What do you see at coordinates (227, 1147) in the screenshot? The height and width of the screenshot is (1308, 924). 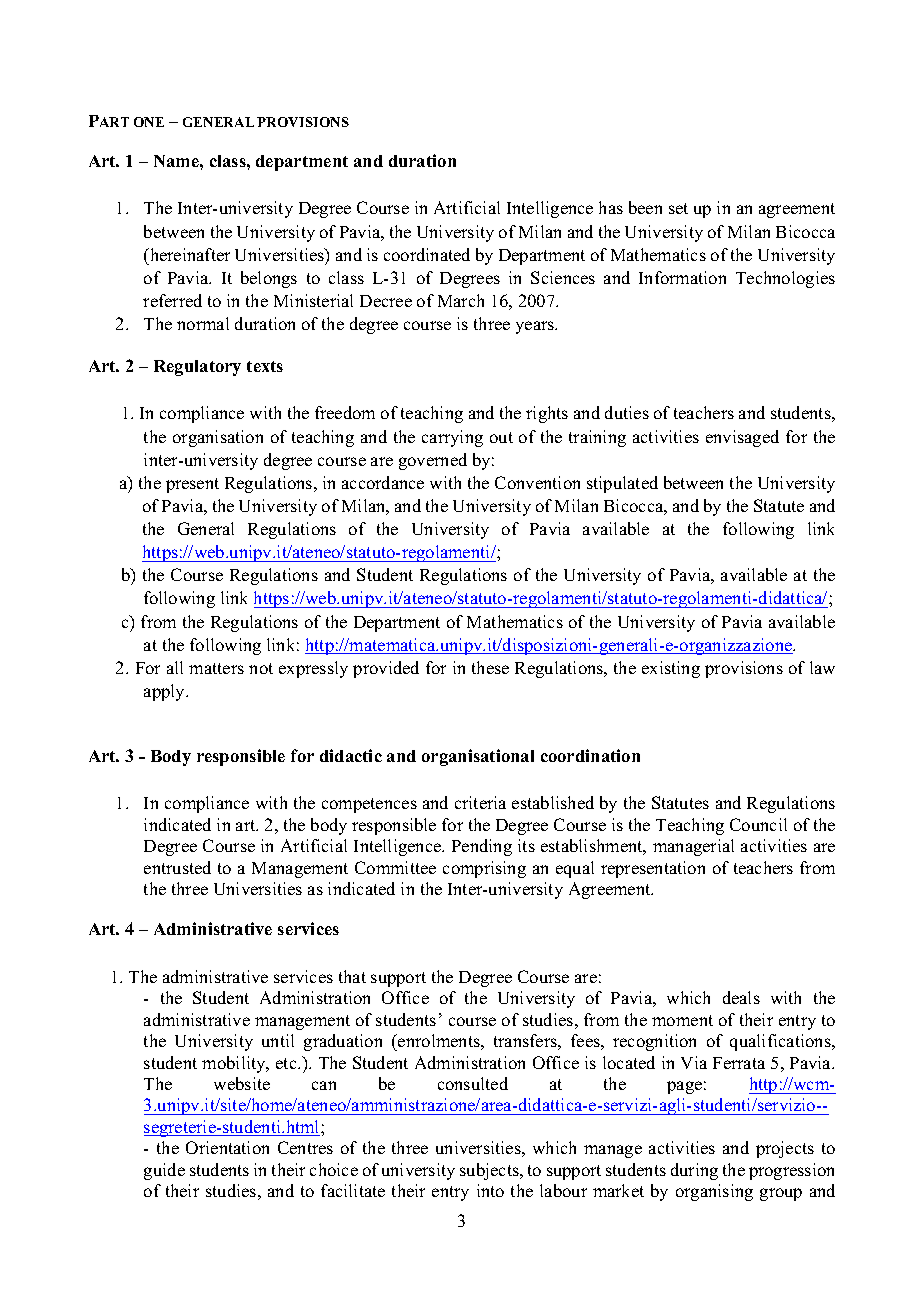 I see `Orientation` at bounding box center [227, 1147].
